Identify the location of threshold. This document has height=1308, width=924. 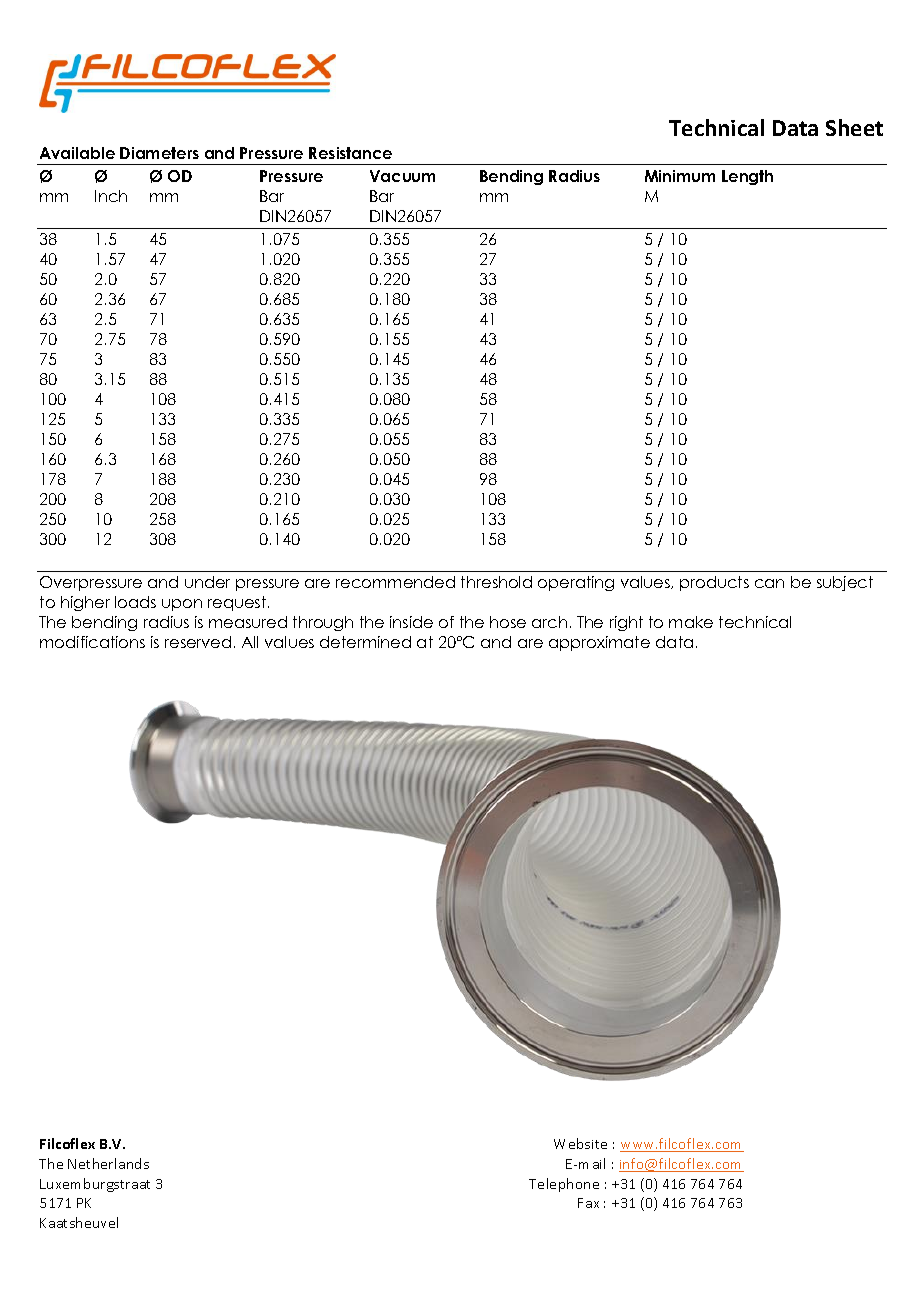
(496, 582).
